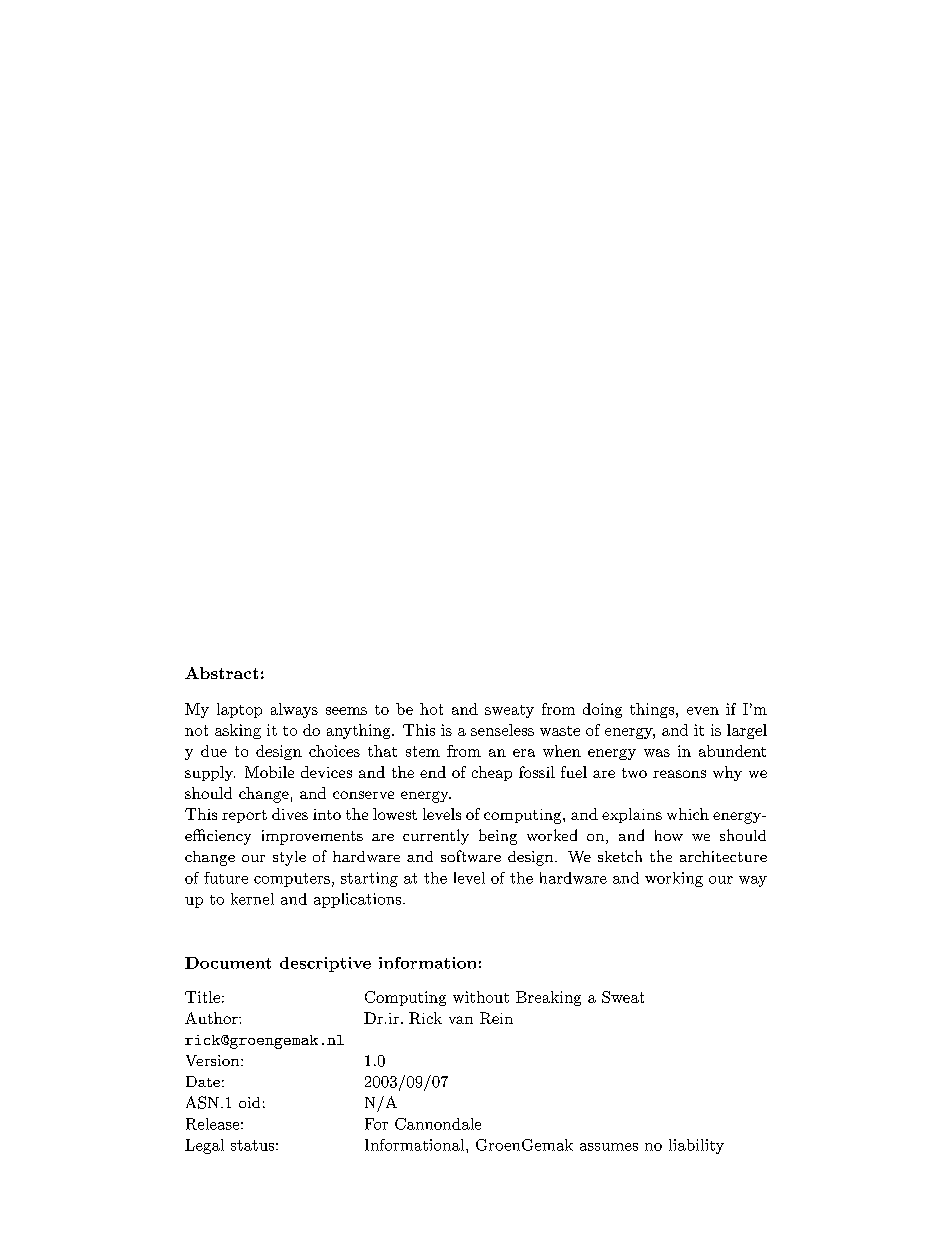  Describe the element at coordinates (252, 899) in the screenshot. I see `kernel` at that location.
